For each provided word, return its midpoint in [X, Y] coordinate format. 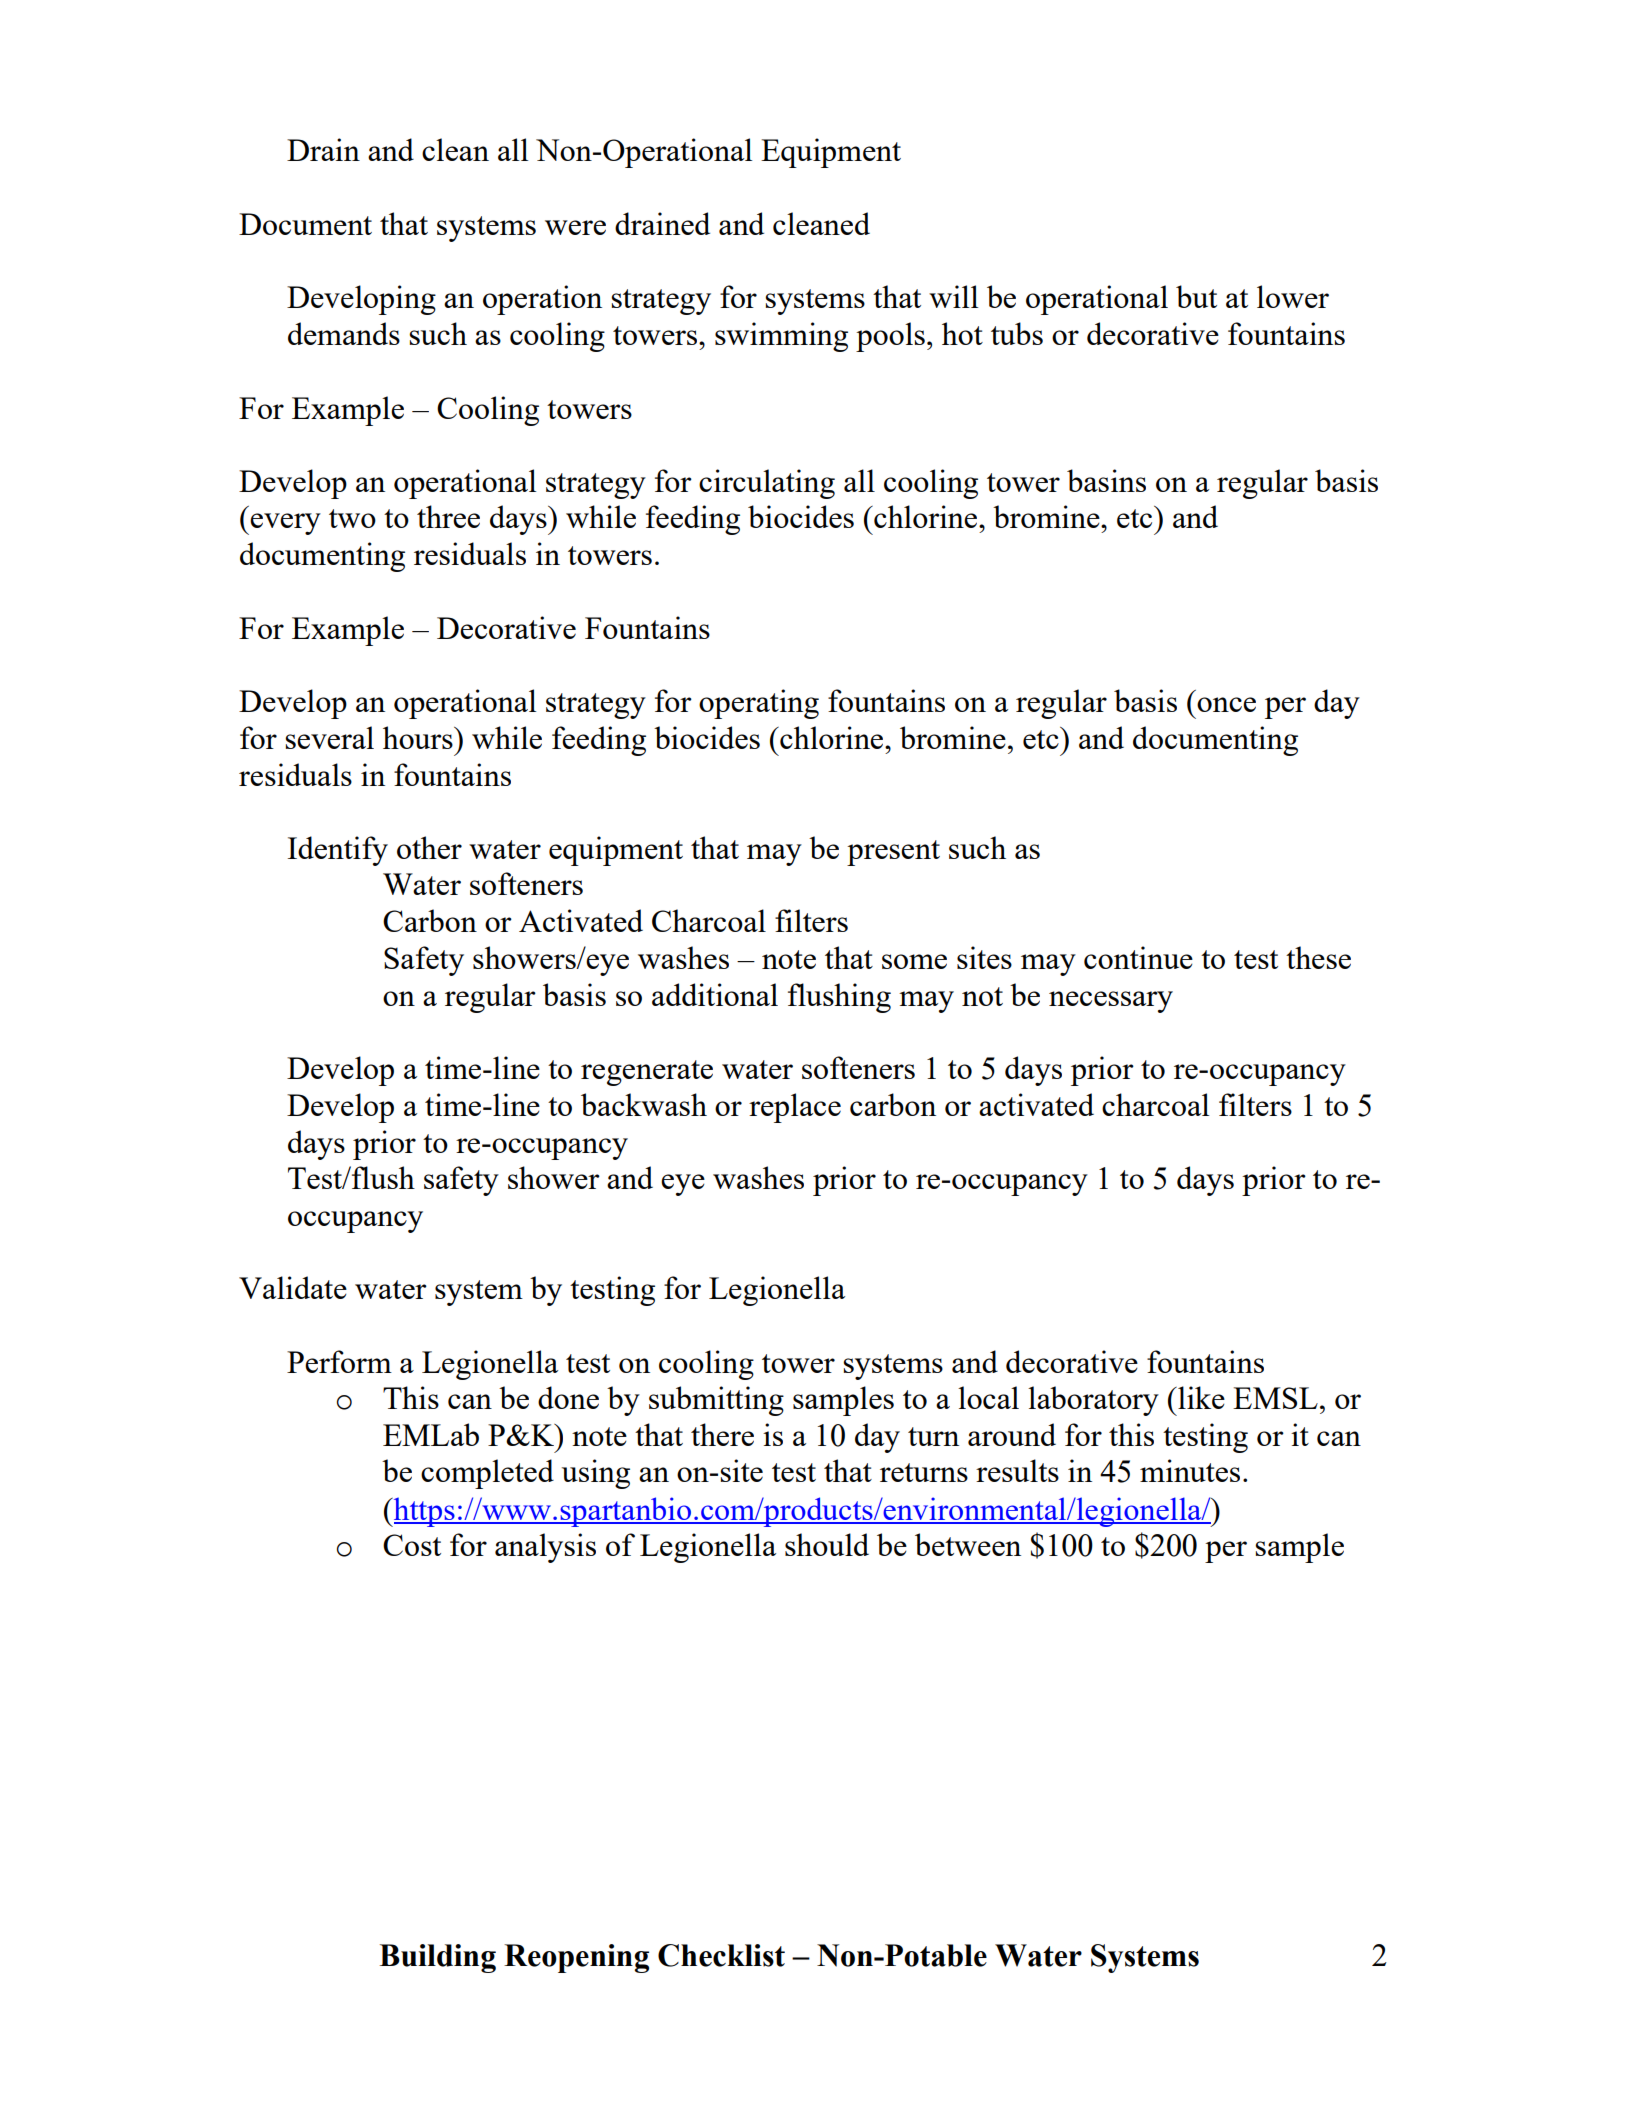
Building [437, 1958]
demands [344, 333]
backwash [644, 1104]
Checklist [721, 1955]
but [1196, 296]
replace [795, 1108]
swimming [781, 337]
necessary [1111, 1002]
